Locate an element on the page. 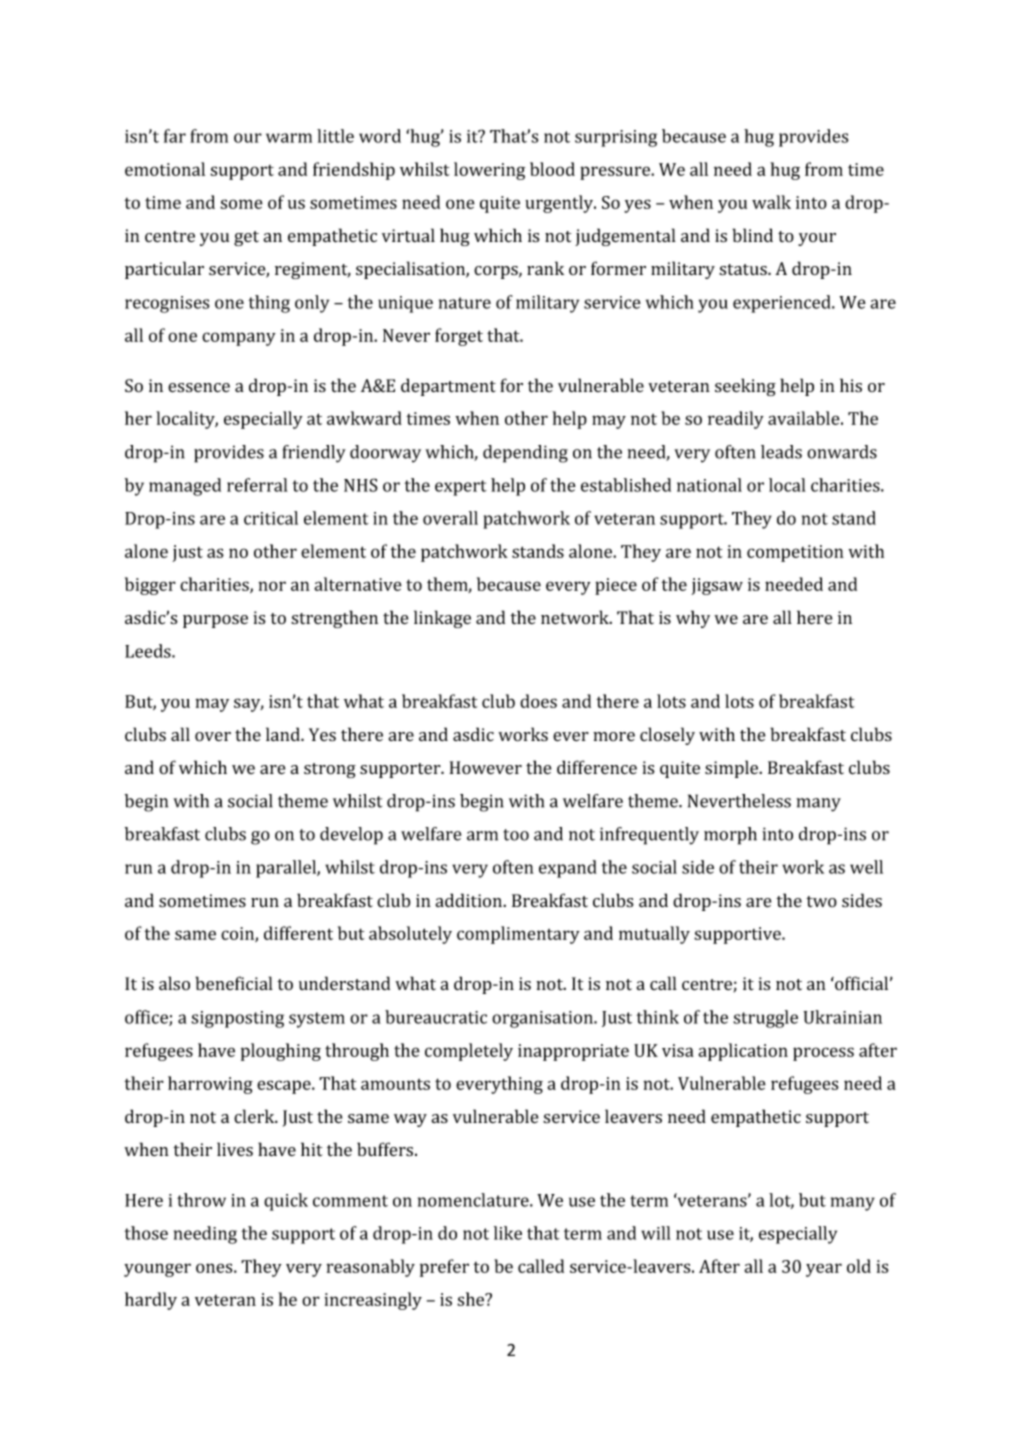  like is located at coordinates (508, 1233).
